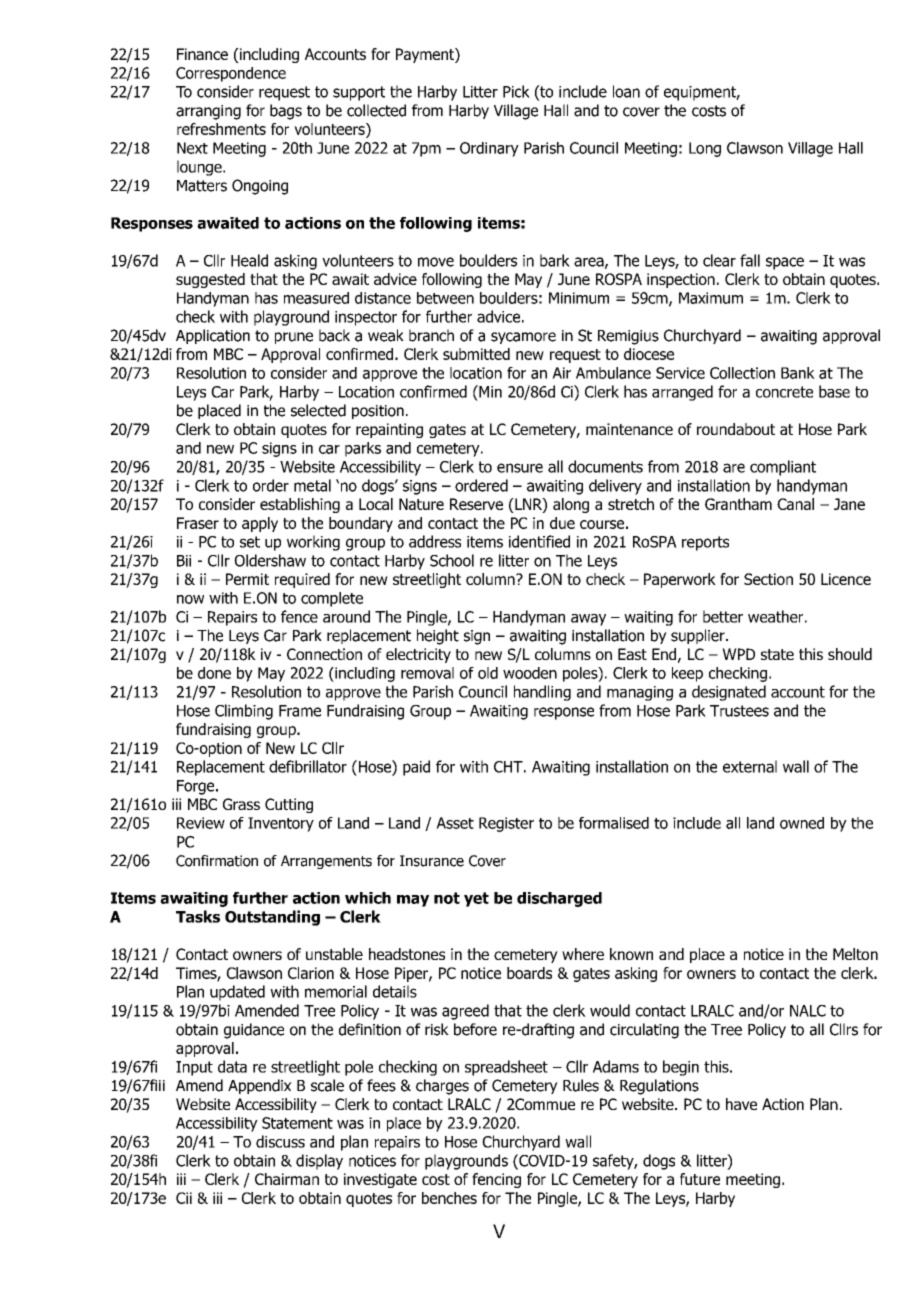  Describe the element at coordinates (530, 673) in the page. I see `wooden` at that location.
